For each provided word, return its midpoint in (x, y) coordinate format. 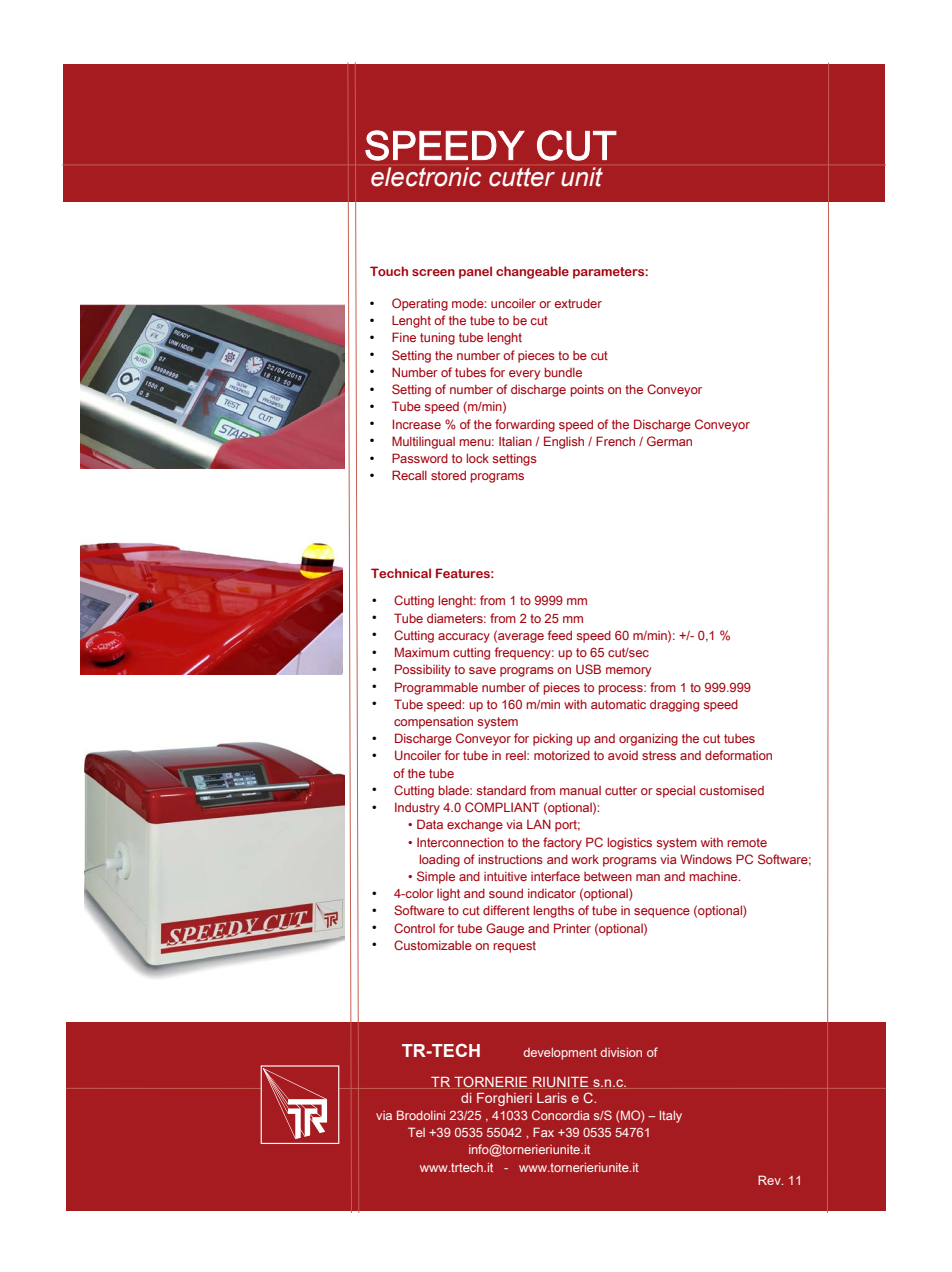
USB (588, 669)
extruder (578, 303)
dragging (674, 705)
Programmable (436, 688)
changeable (532, 272)
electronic (426, 177)
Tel (416, 1132)
